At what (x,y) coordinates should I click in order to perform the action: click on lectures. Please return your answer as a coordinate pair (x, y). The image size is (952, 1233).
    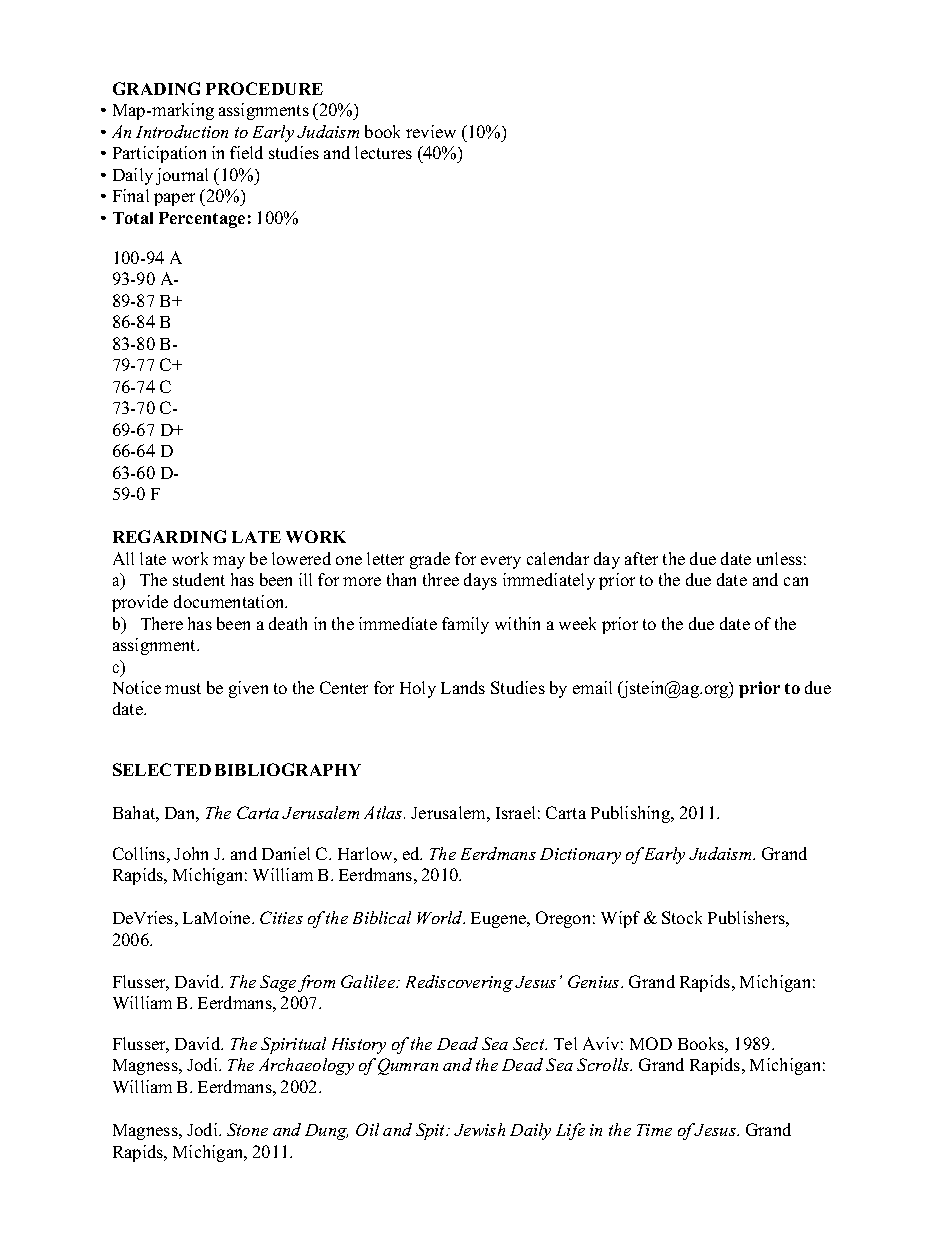
    Looking at the image, I should click on (383, 152).
